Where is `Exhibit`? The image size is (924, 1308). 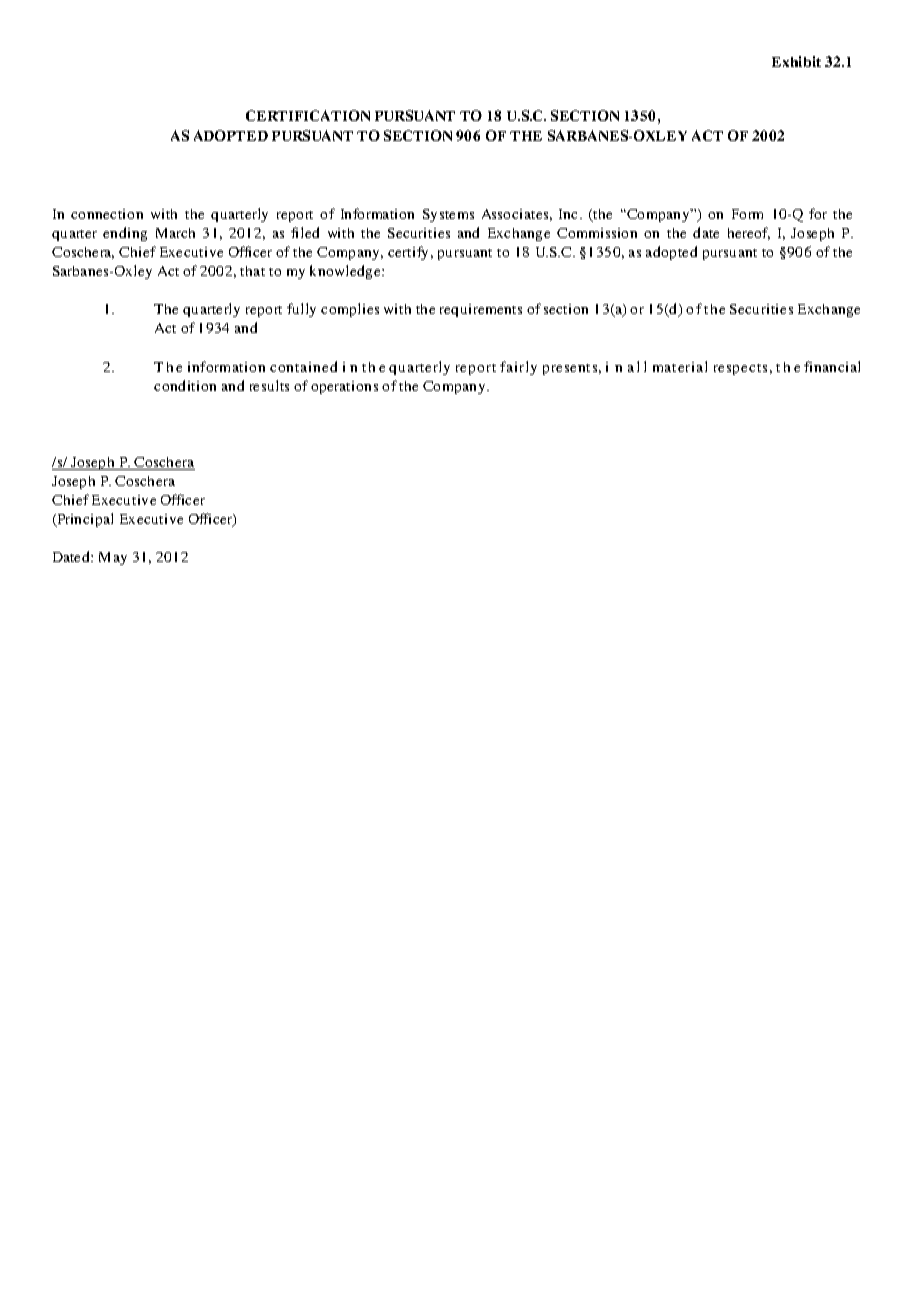 Exhibit is located at coordinates (796, 61).
